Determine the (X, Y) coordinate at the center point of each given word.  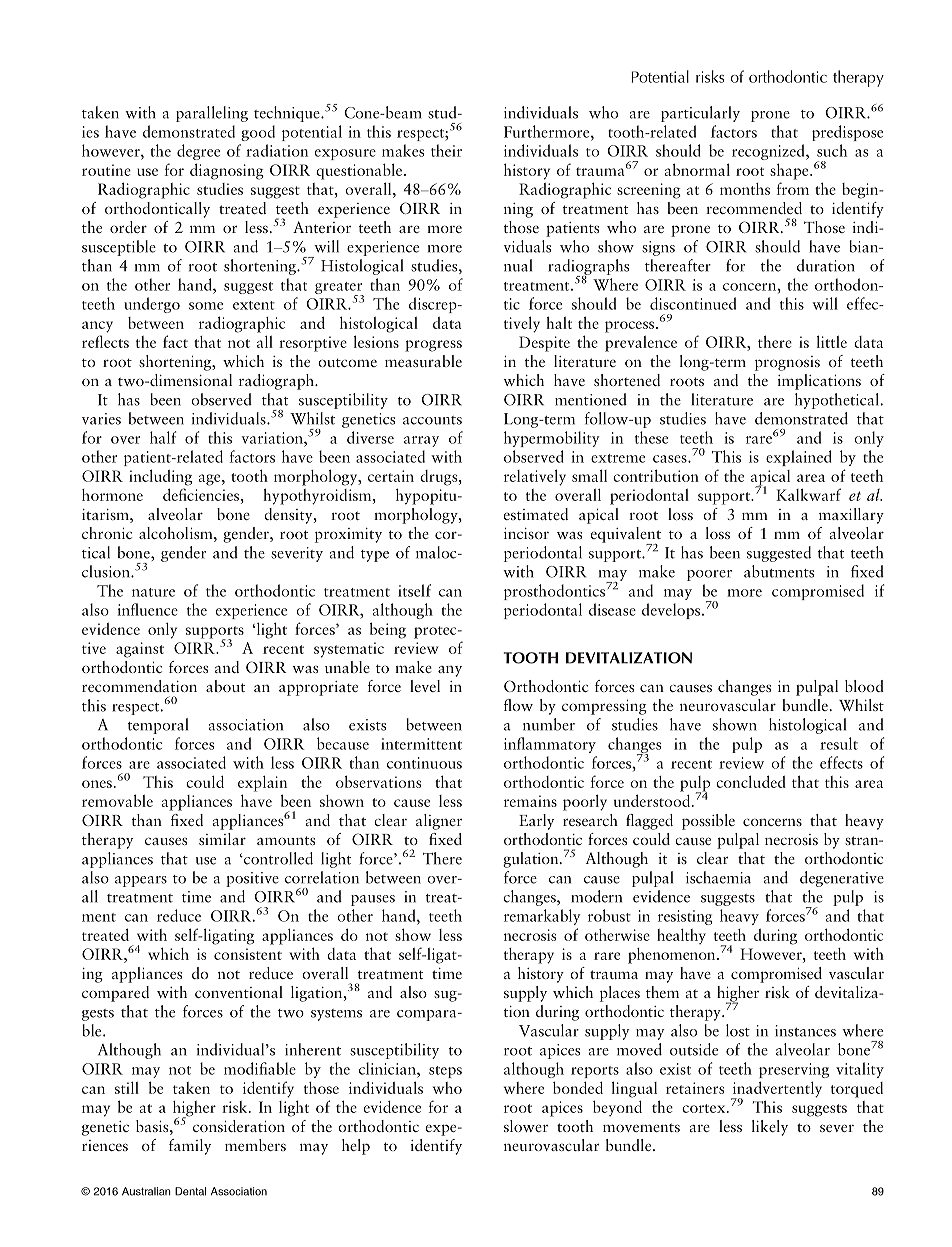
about (225, 686)
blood (864, 686)
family (190, 1147)
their (446, 150)
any (450, 671)
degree (198, 152)
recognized (769, 152)
